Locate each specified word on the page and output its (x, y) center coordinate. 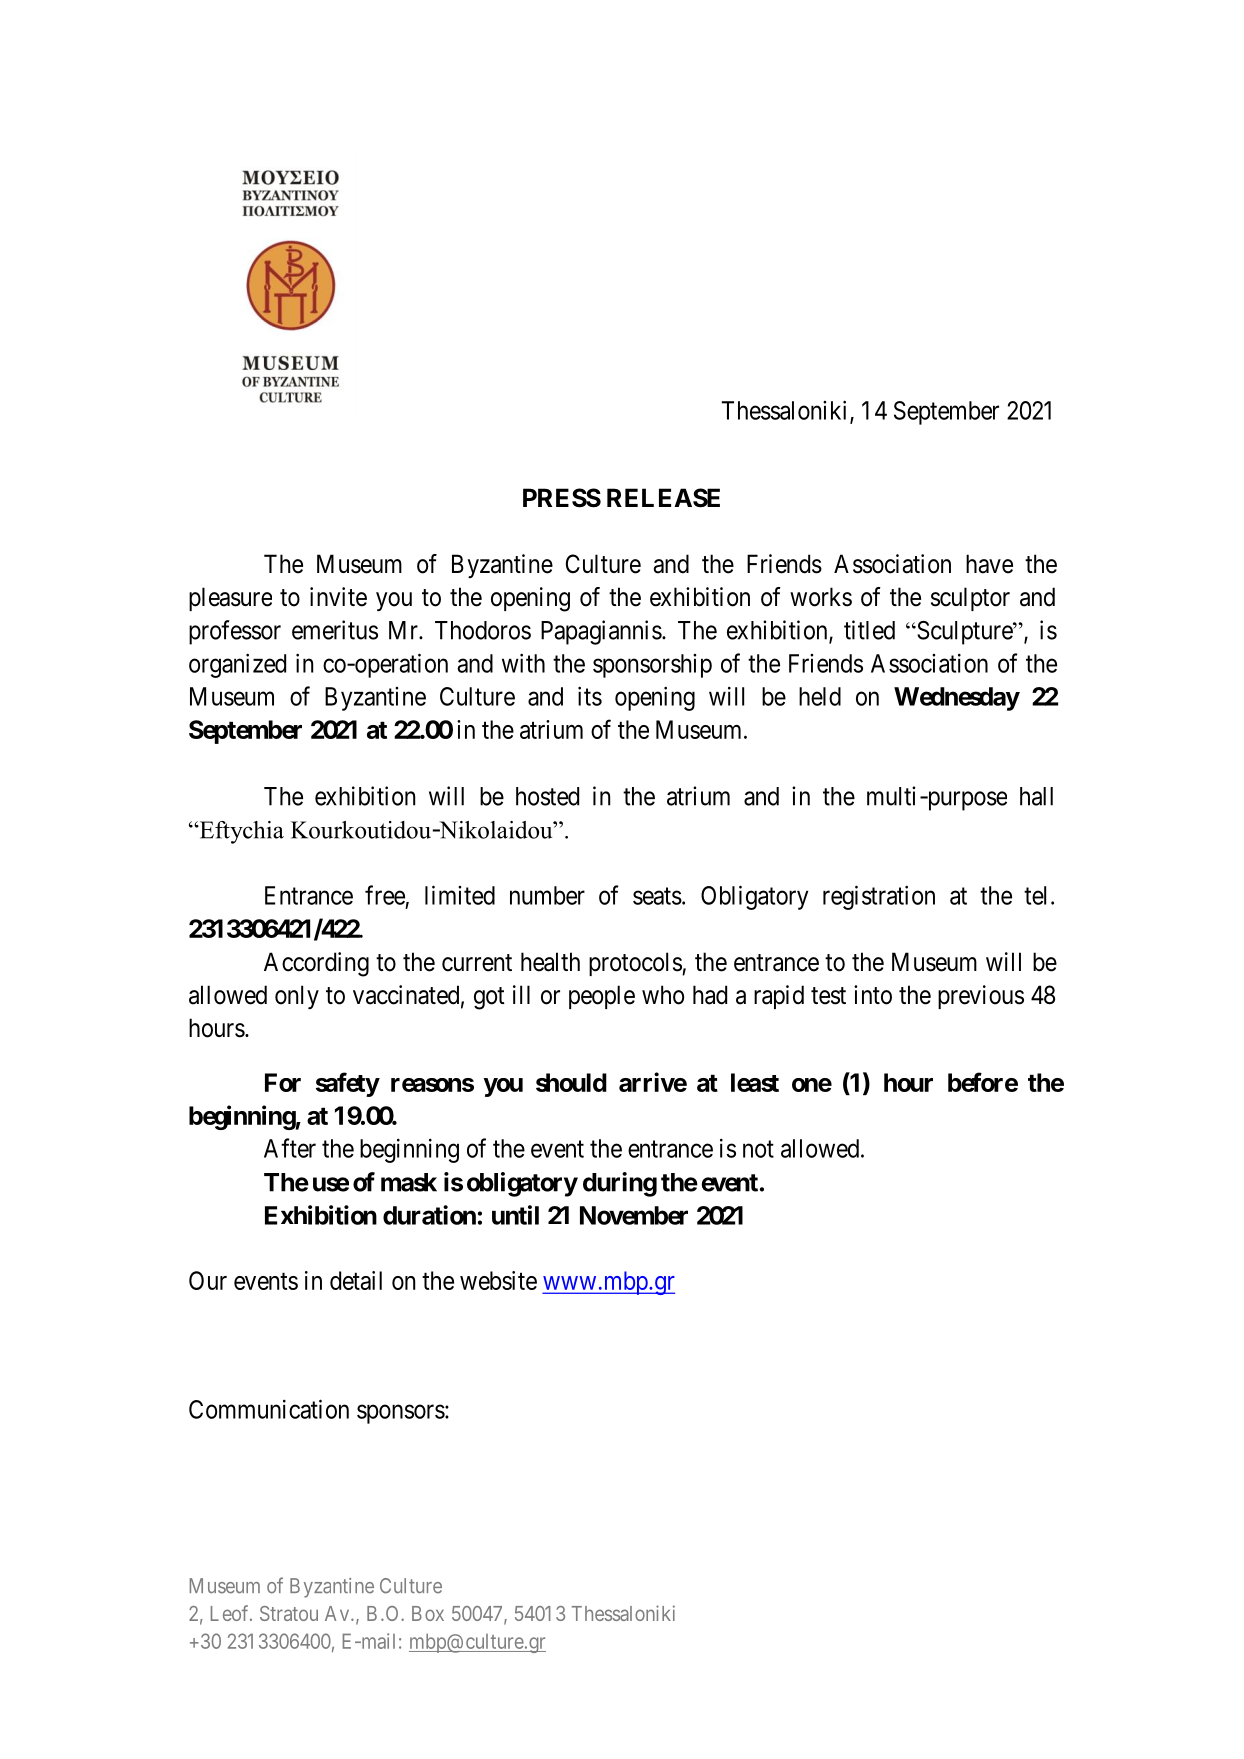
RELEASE (663, 498)
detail (356, 1280)
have (989, 564)
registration (879, 897)
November (634, 1215)
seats (657, 896)
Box (428, 1613)
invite (338, 597)
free (385, 895)
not (758, 1149)
